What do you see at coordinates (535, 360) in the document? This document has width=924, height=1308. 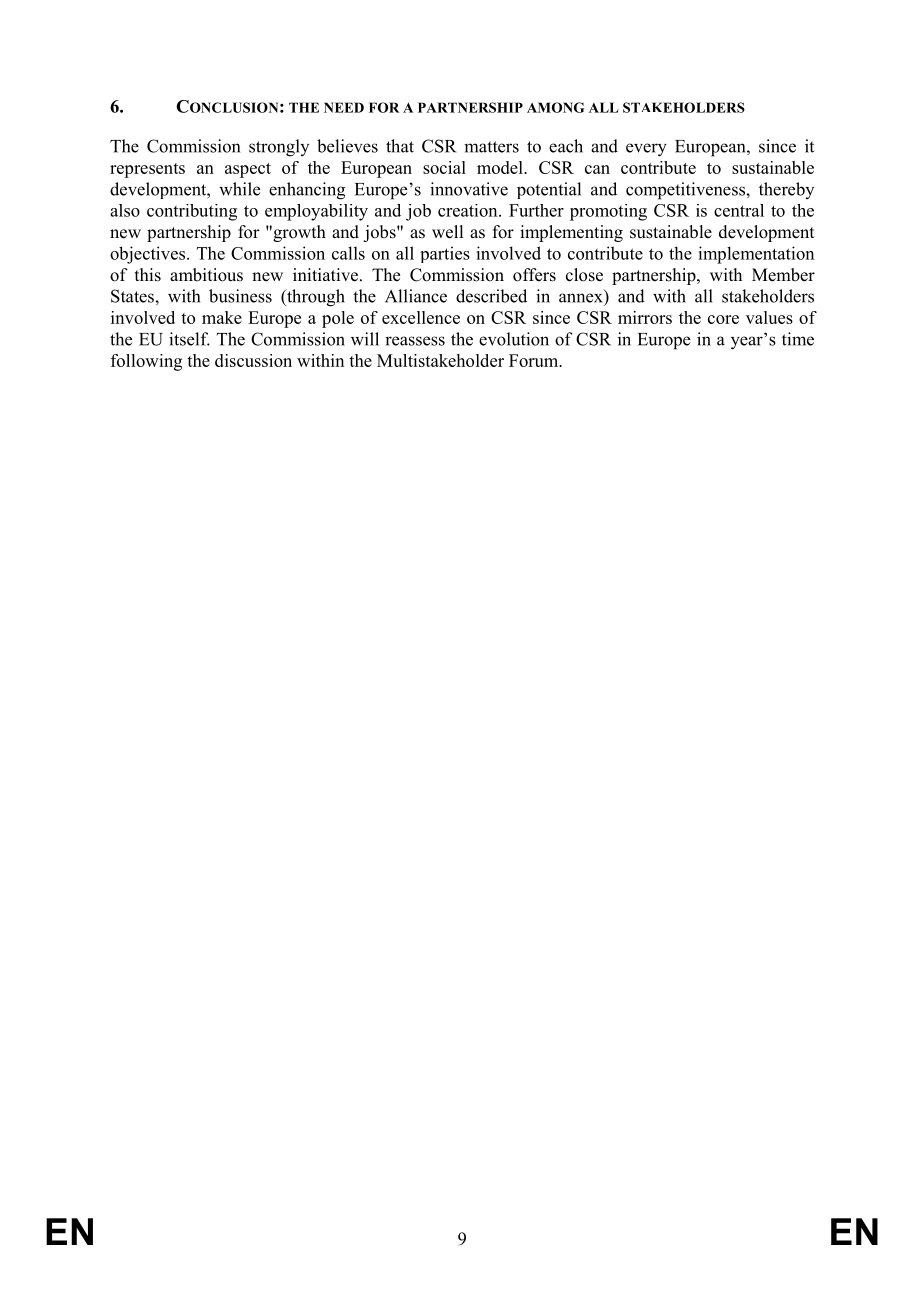 I see `Forum` at bounding box center [535, 360].
